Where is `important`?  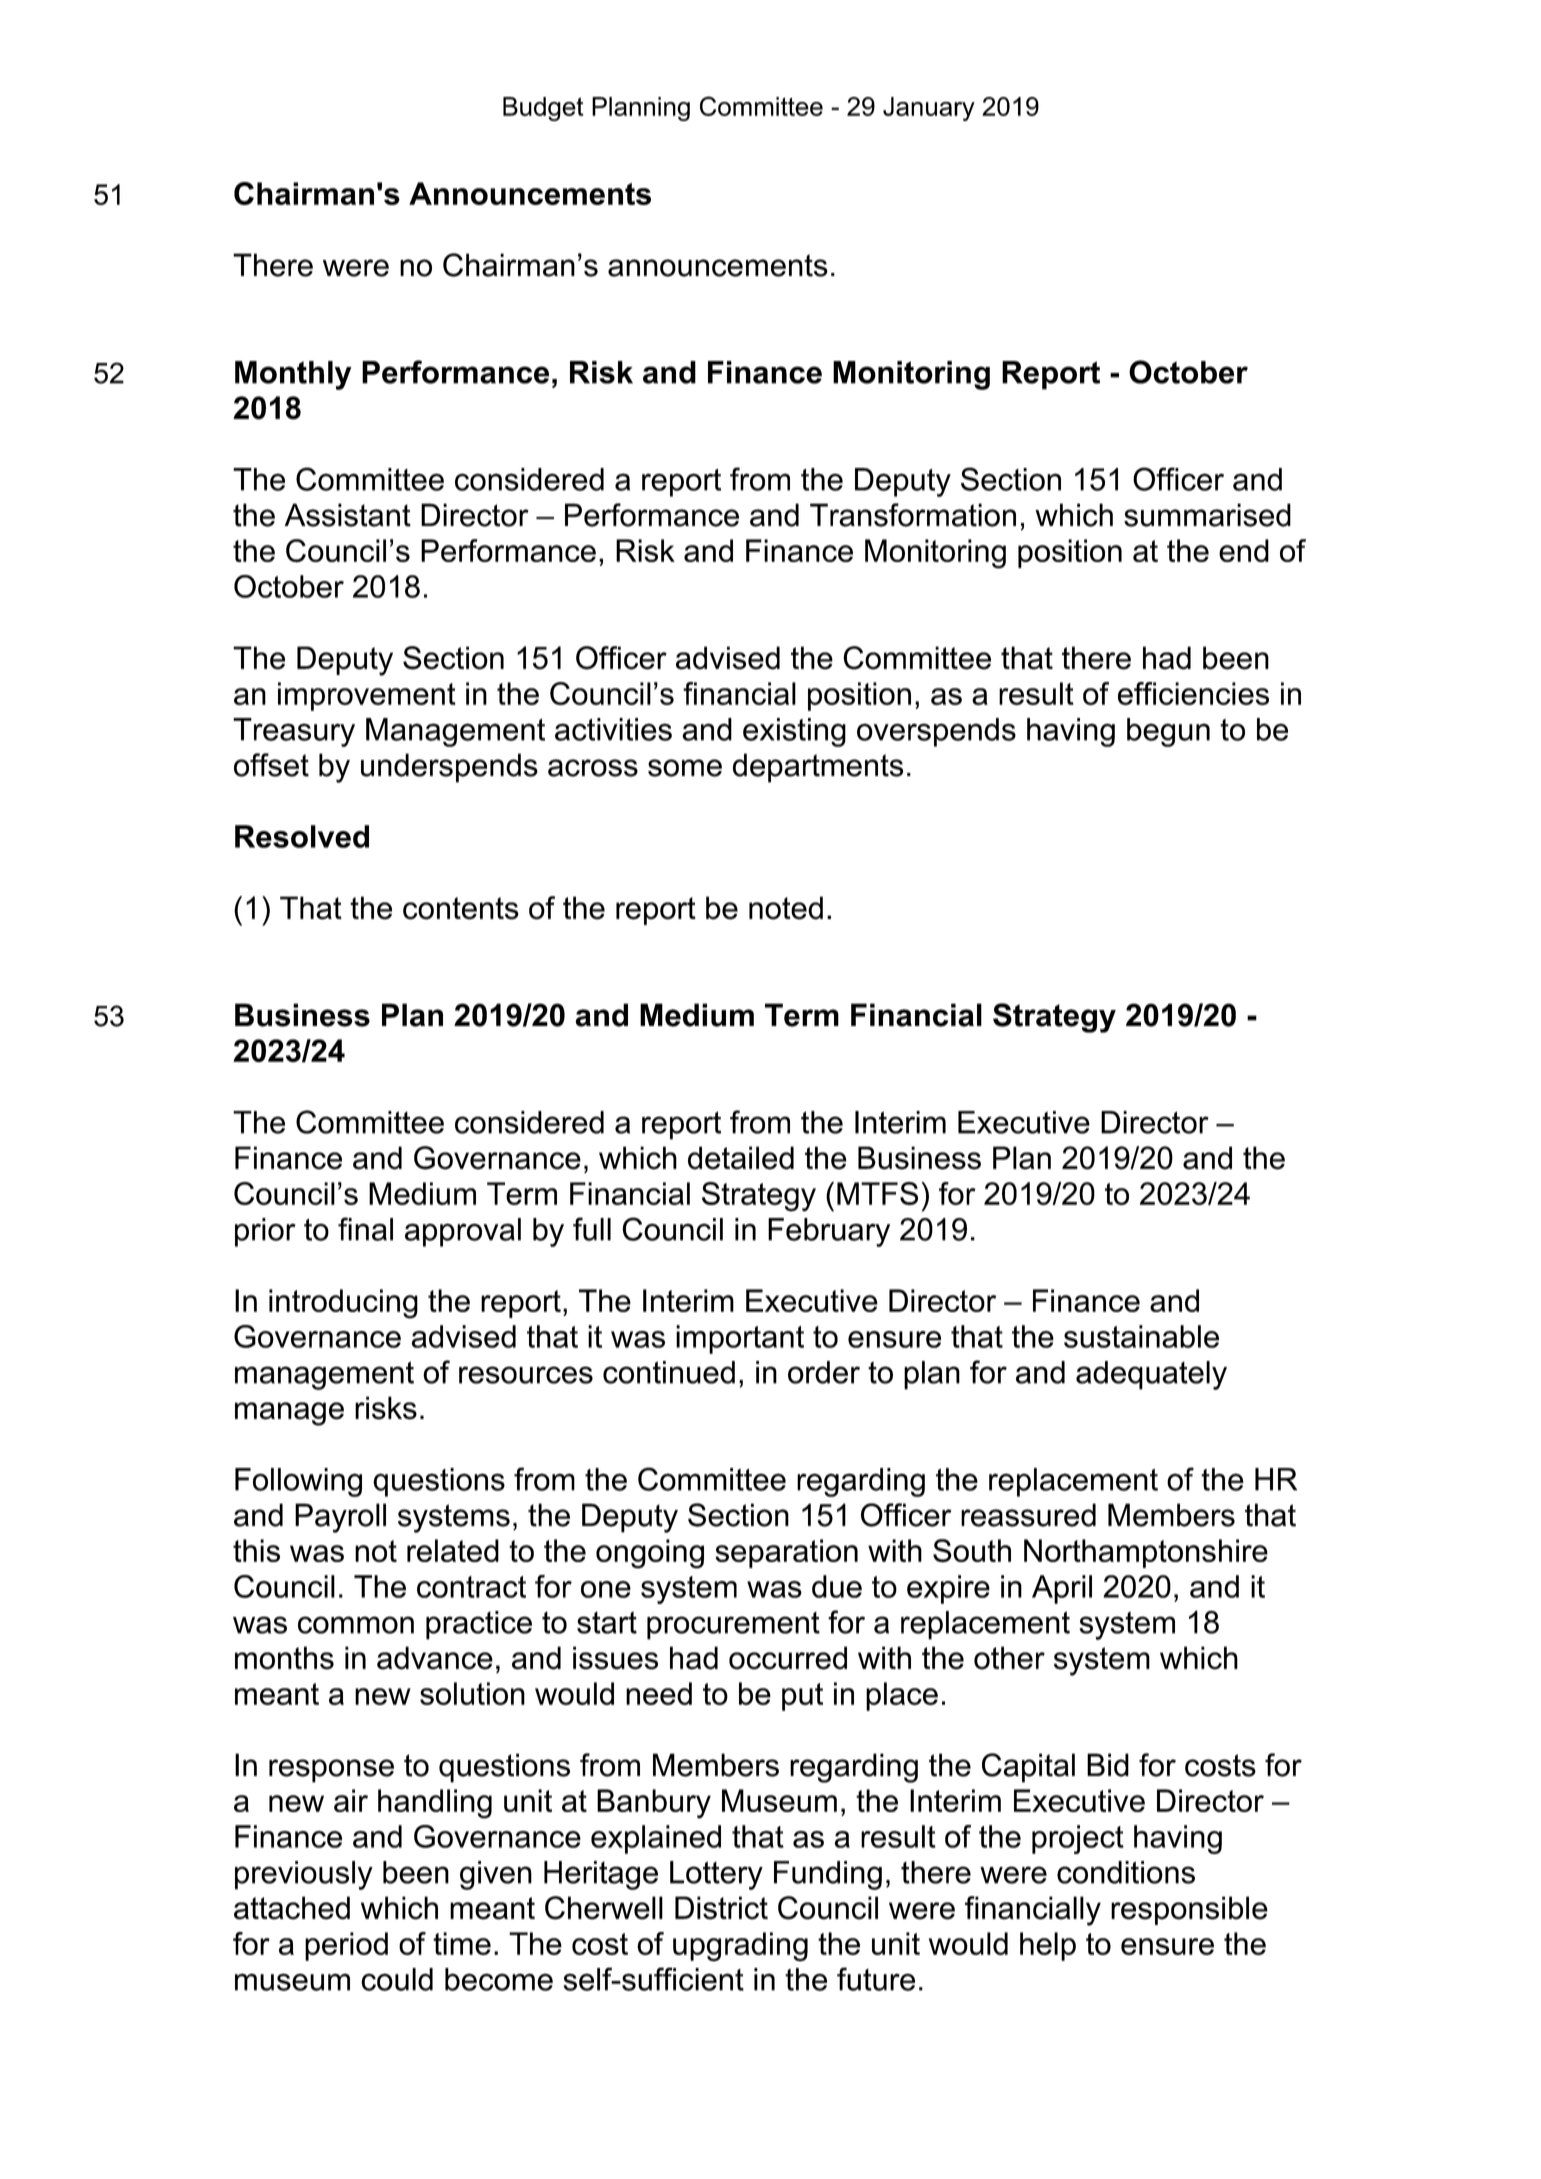 important is located at coordinates (740, 1339).
